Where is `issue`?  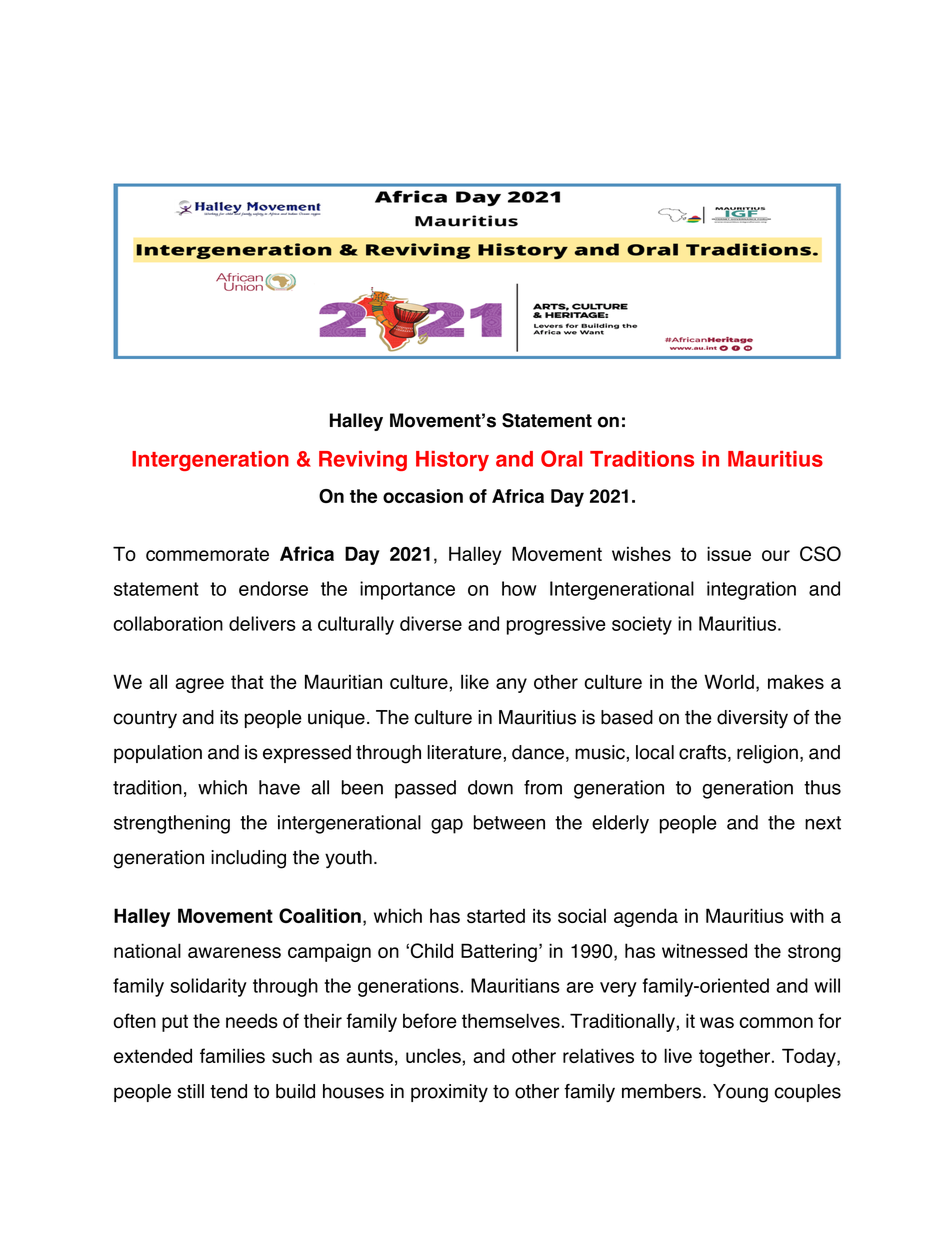
issue is located at coordinates (729, 553).
